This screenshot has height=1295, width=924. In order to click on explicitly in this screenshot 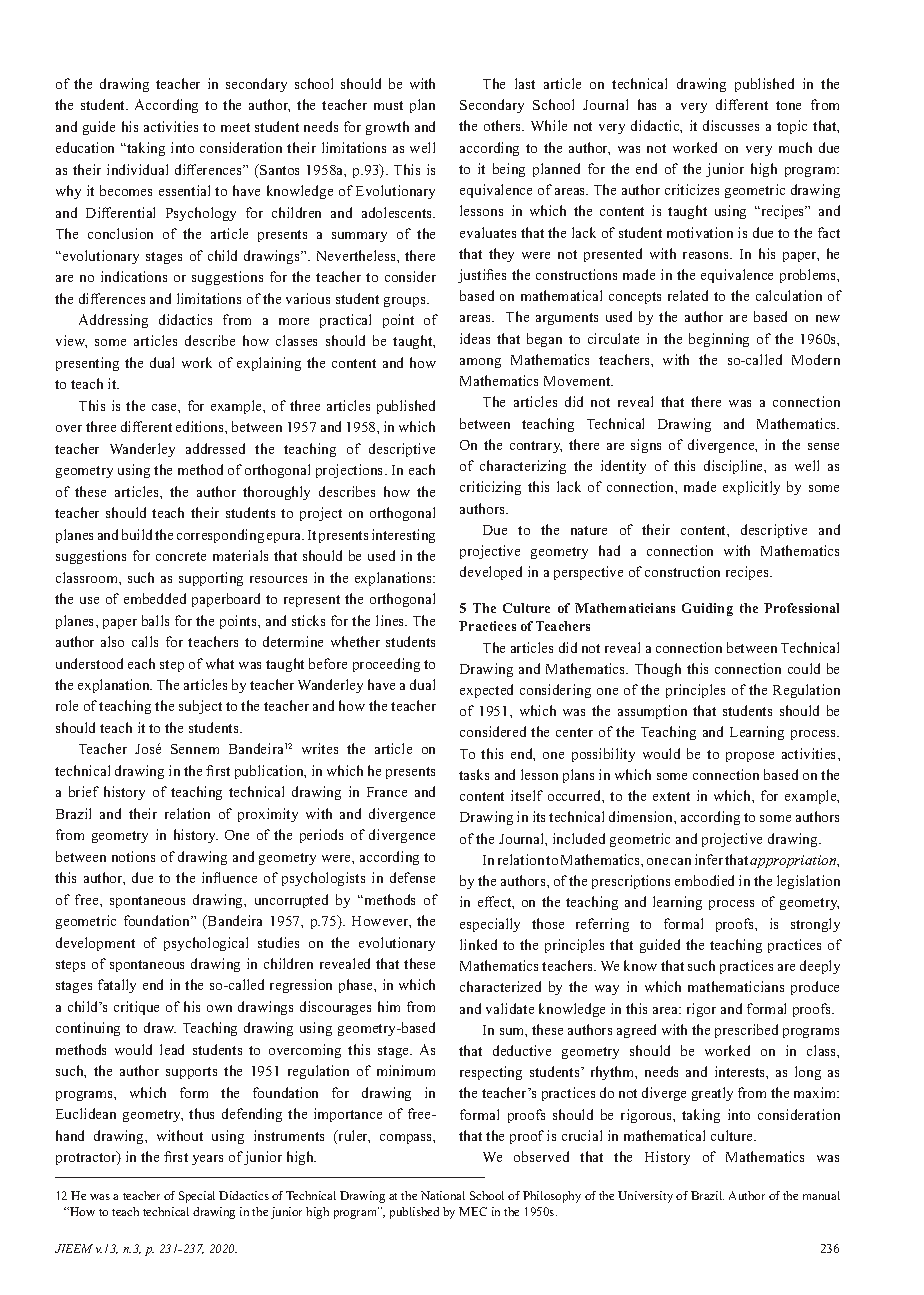, I will do `click(751, 488)`.
